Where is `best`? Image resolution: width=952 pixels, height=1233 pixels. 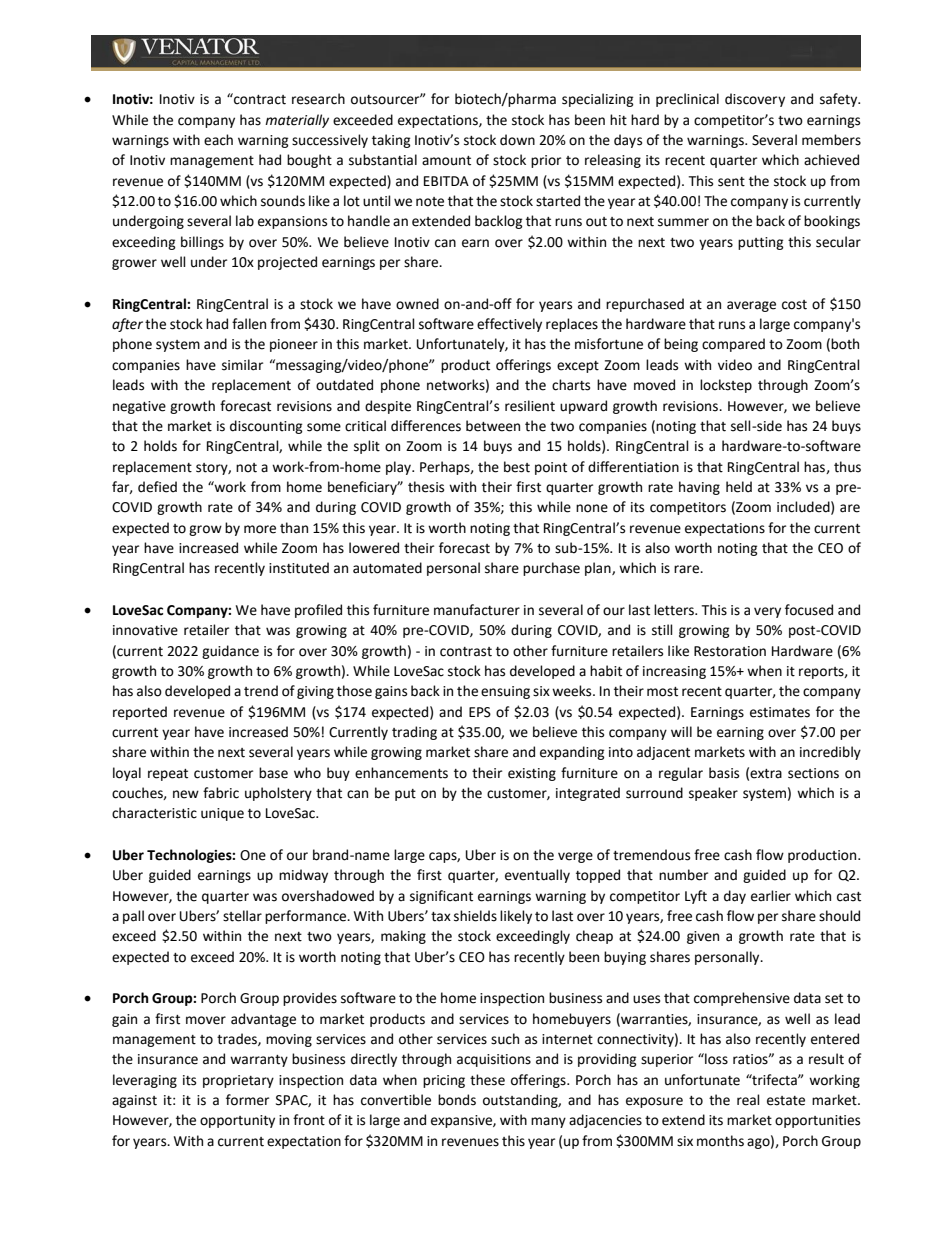 best is located at coordinates (517, 467).
